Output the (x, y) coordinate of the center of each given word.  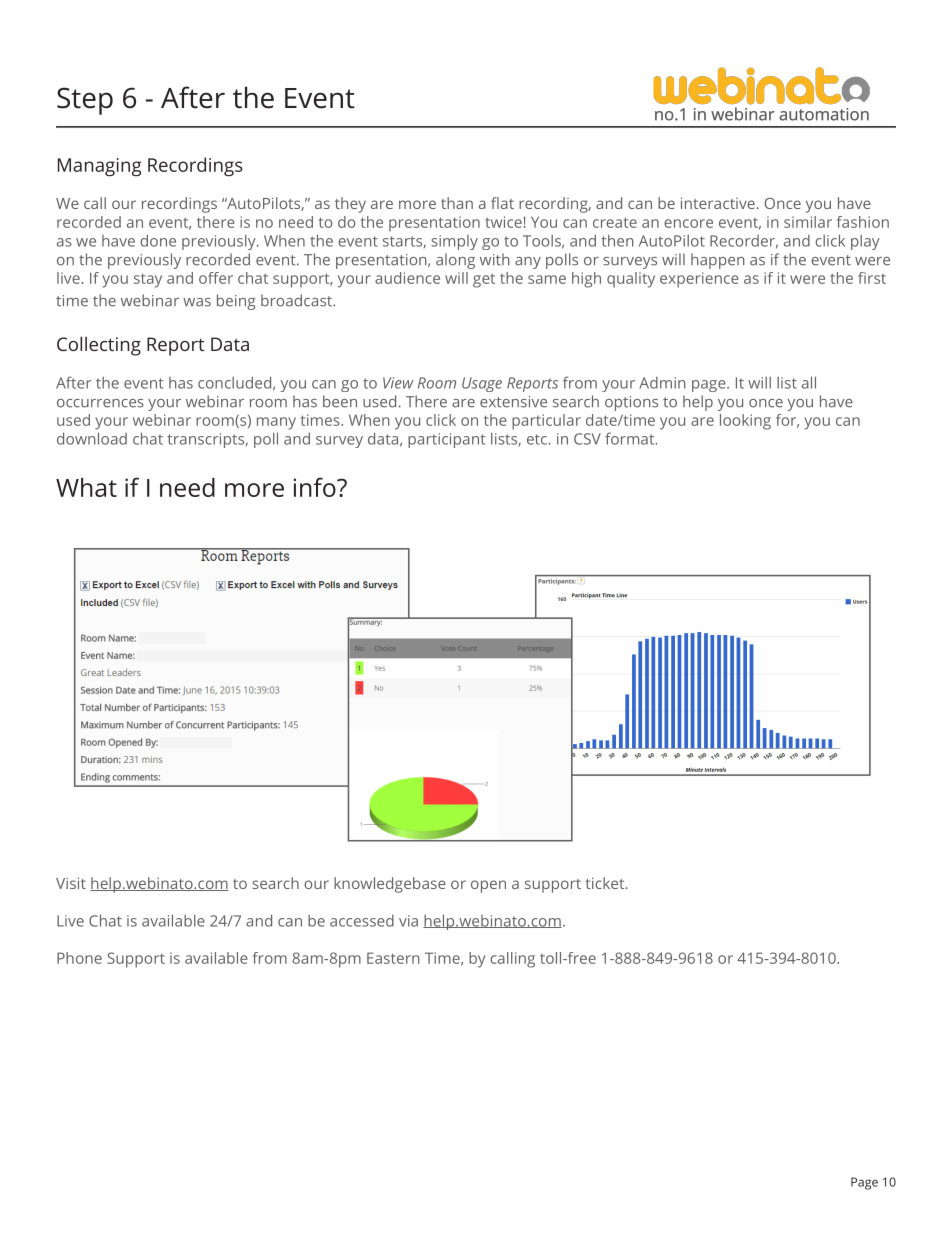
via (408, 921)
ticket (606, 883)
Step (85, 101)
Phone (79, 958)
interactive (718, 203)
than (457, 203)
